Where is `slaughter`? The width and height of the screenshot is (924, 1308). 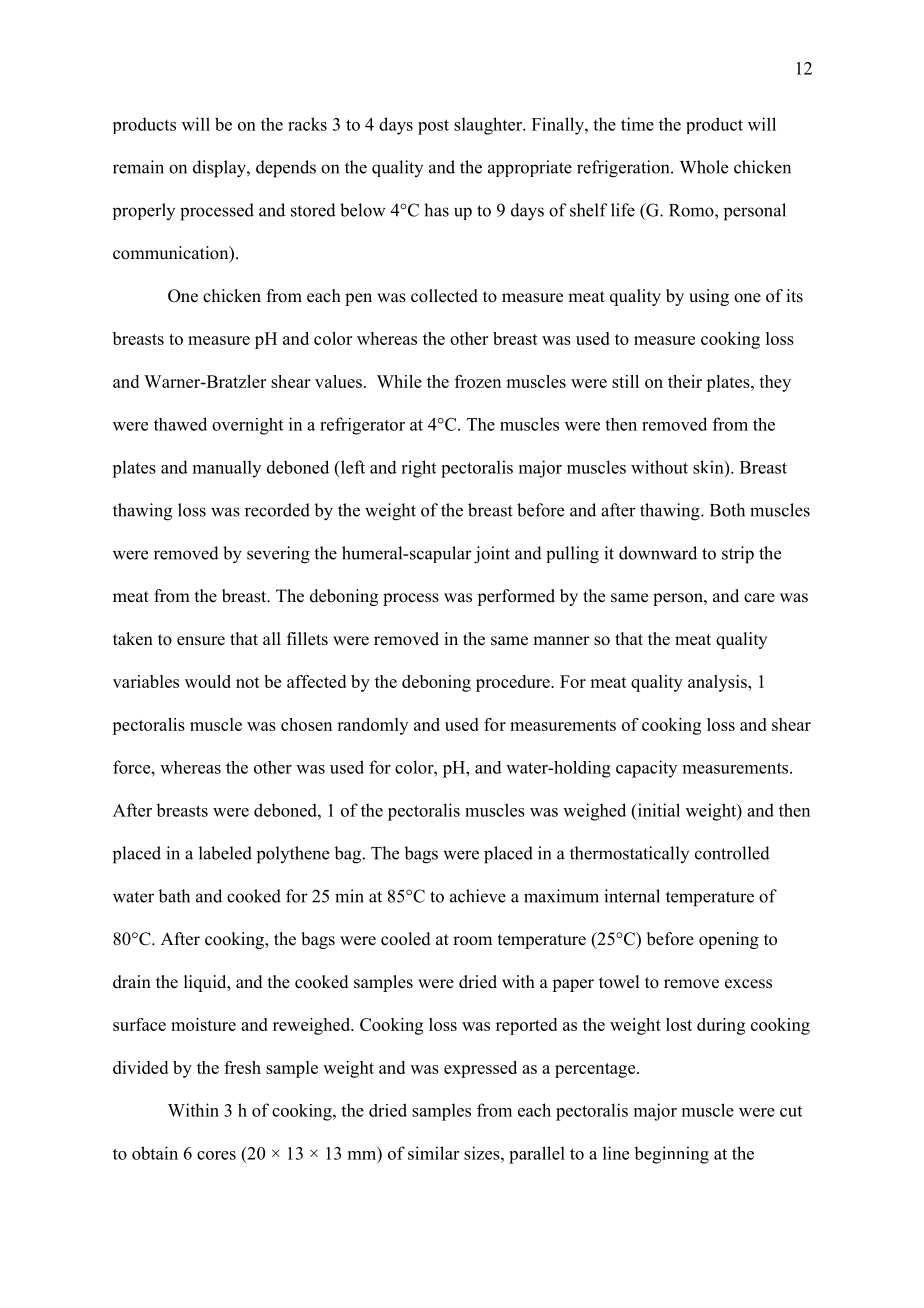
slaughter is located at coordinates (489, 126).
